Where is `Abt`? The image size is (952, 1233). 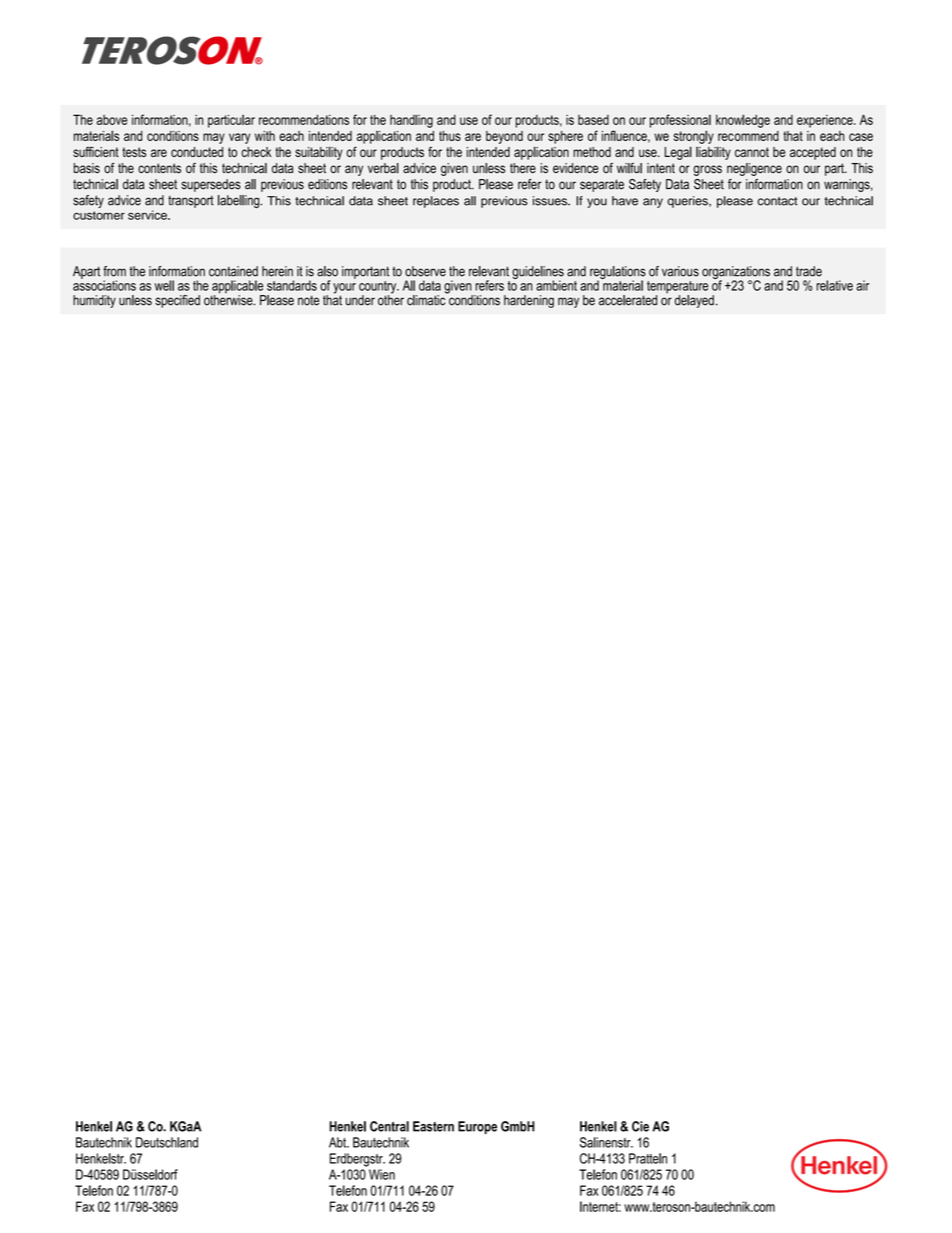 Abt is located at coordinates (339, 1142).
